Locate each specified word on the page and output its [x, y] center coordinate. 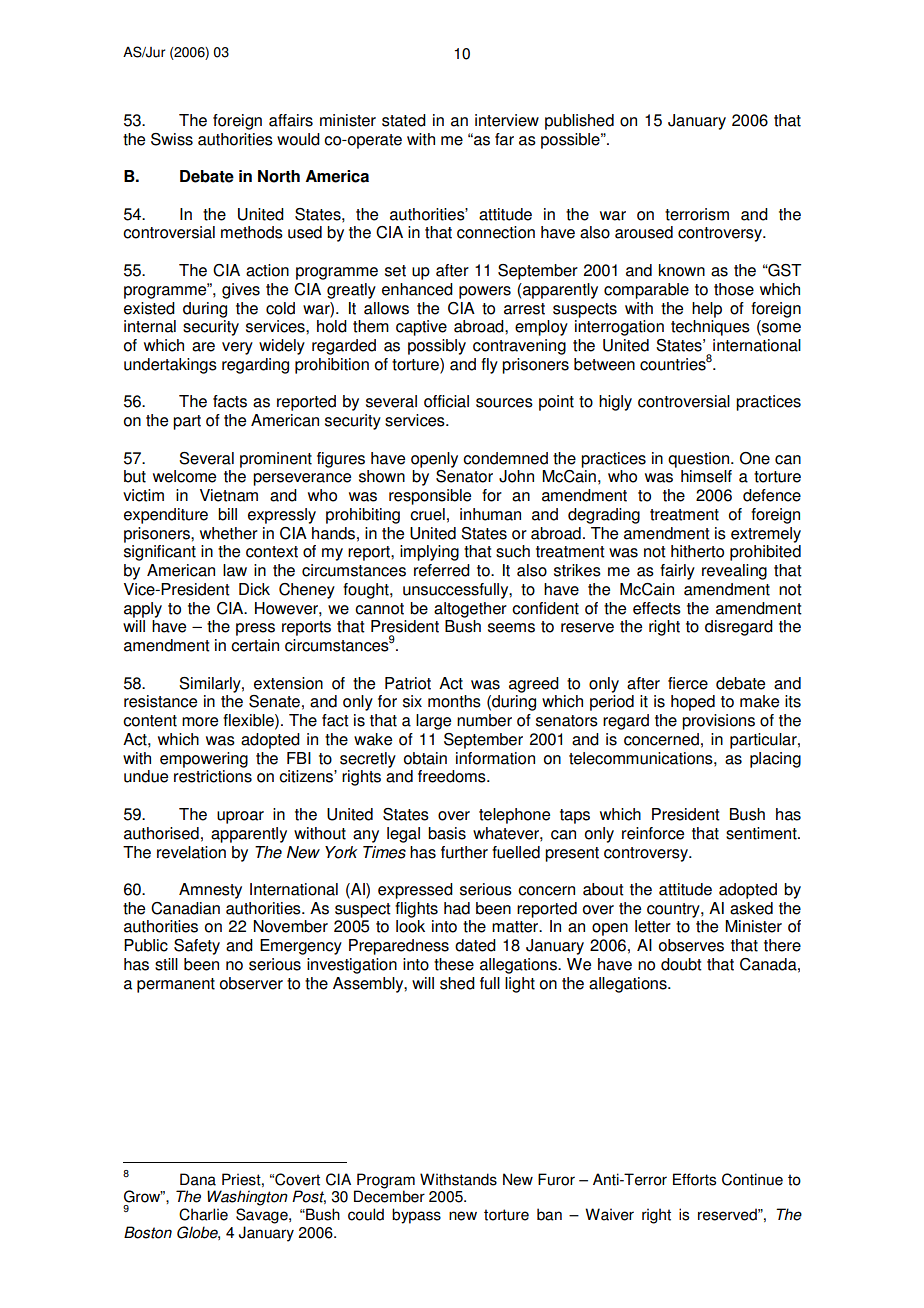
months [454, 701]
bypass [416, 1216]
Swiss [172, 139]
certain [255, 645]
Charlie [203, 1214]
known [682, 270]
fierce [688, 683]
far [504, 139]
